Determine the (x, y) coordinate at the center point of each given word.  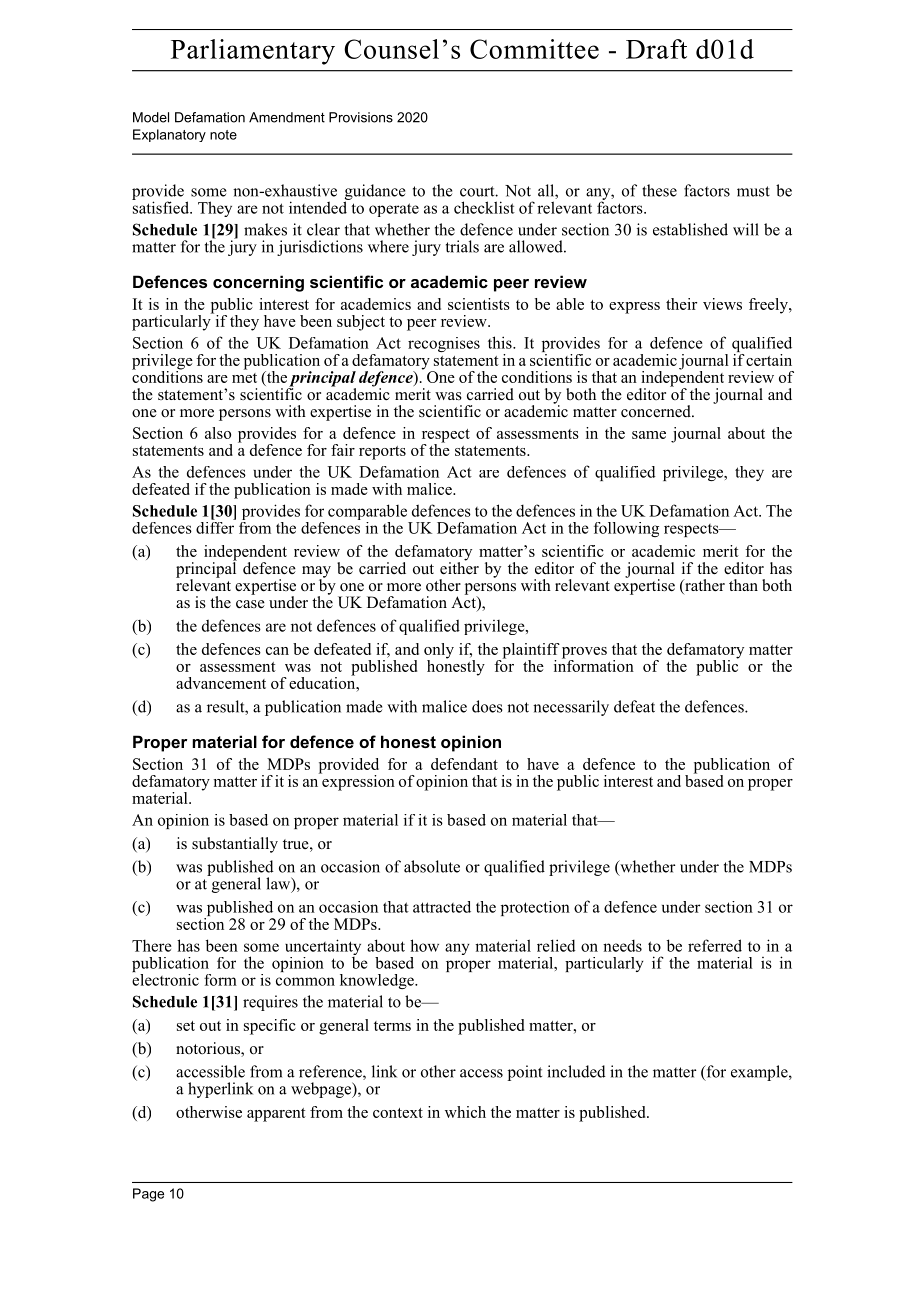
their (681, 304)
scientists (479, 304)
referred (715, 945)
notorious (209, 1049)
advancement (221, 683)
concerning (258, 283)
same (649, 435)
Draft (656, 49)
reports (382, 453)
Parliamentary (253, 52)
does (487, 706)
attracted (442, 907)
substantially (235, 845)
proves (584, 654)
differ (216, 526)
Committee (534, 49)
